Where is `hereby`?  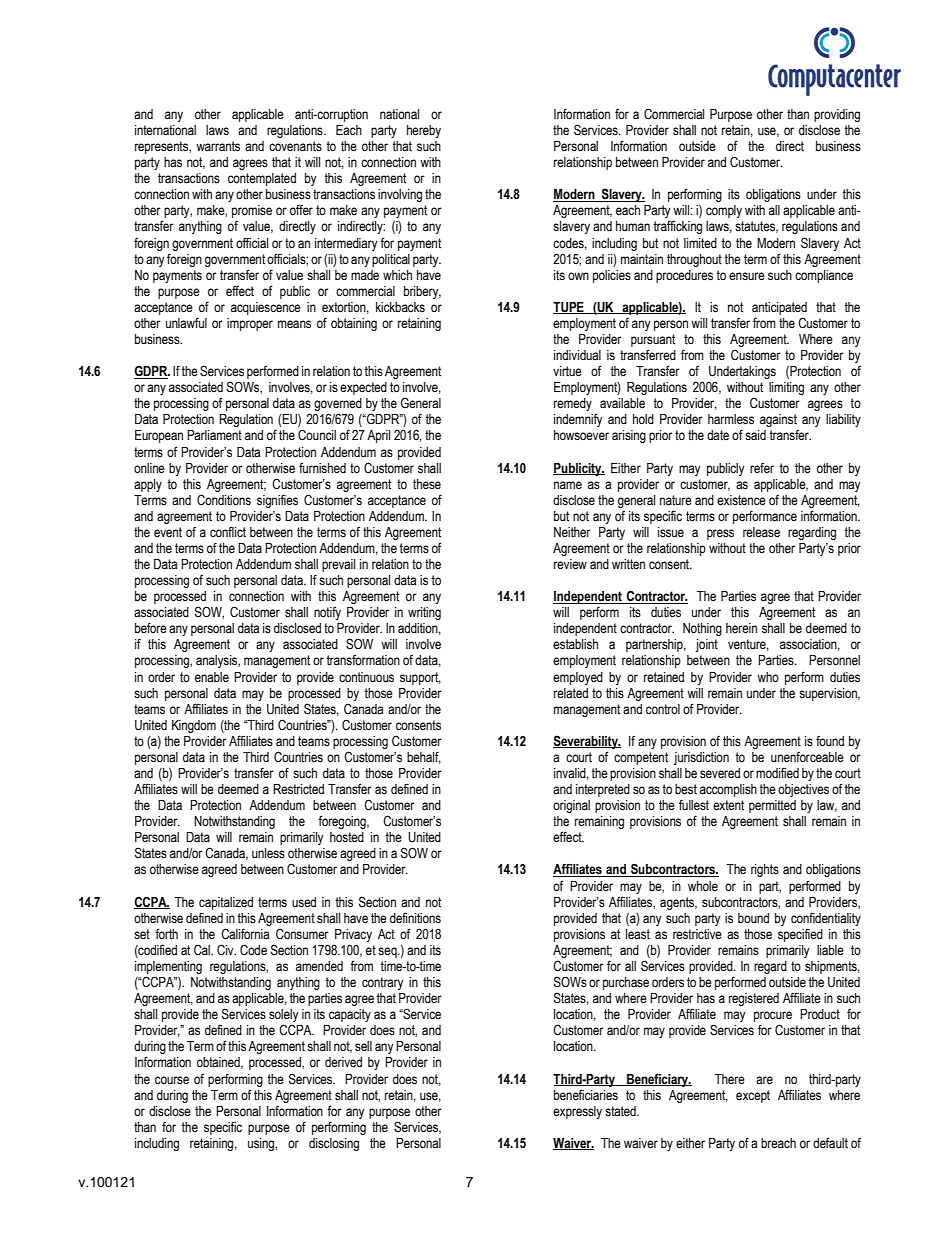
hereby is located at coordinates (424, 131).
